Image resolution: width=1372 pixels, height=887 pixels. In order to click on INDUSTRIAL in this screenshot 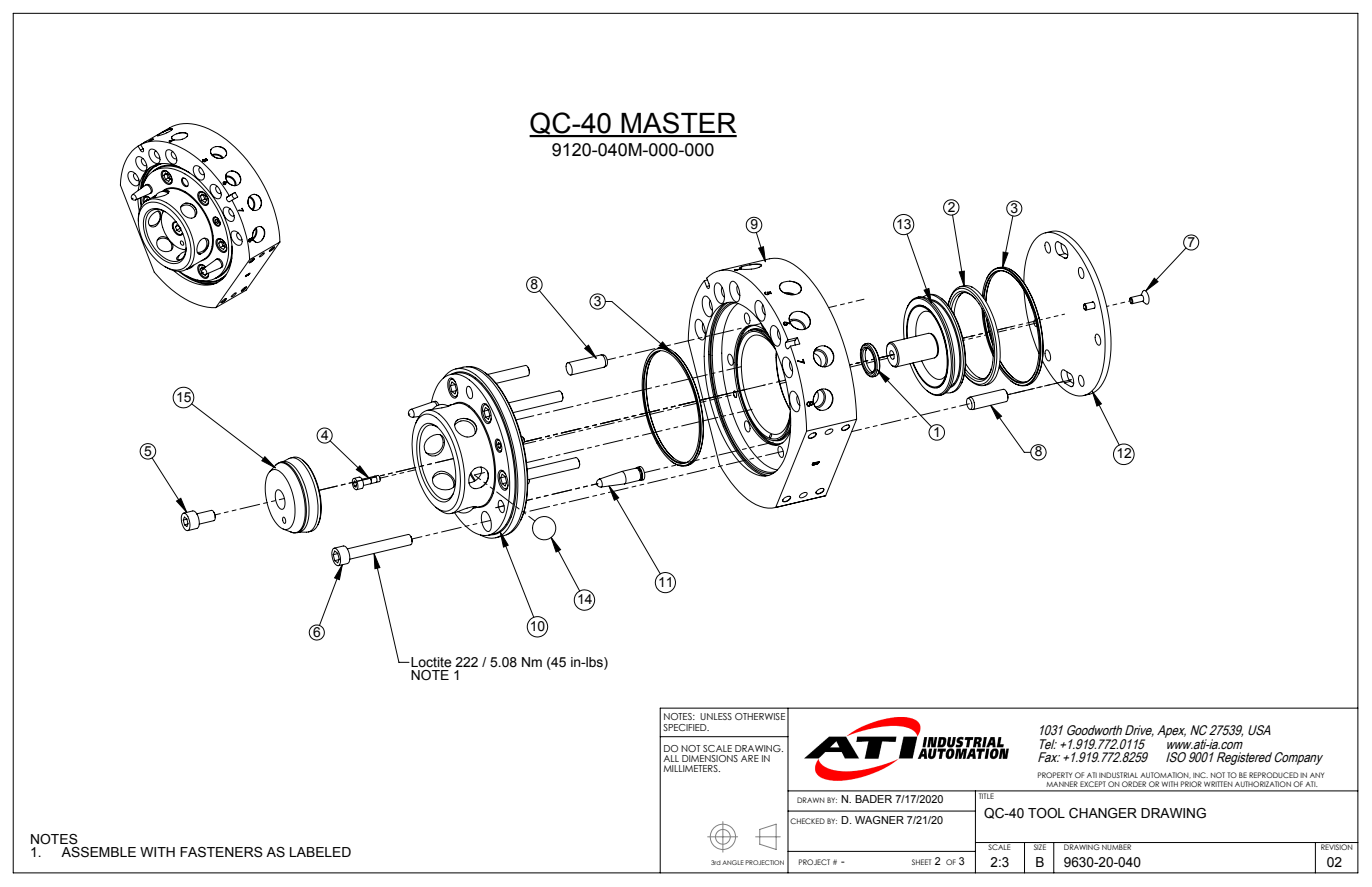, I will do `click(1118, 775)`.
